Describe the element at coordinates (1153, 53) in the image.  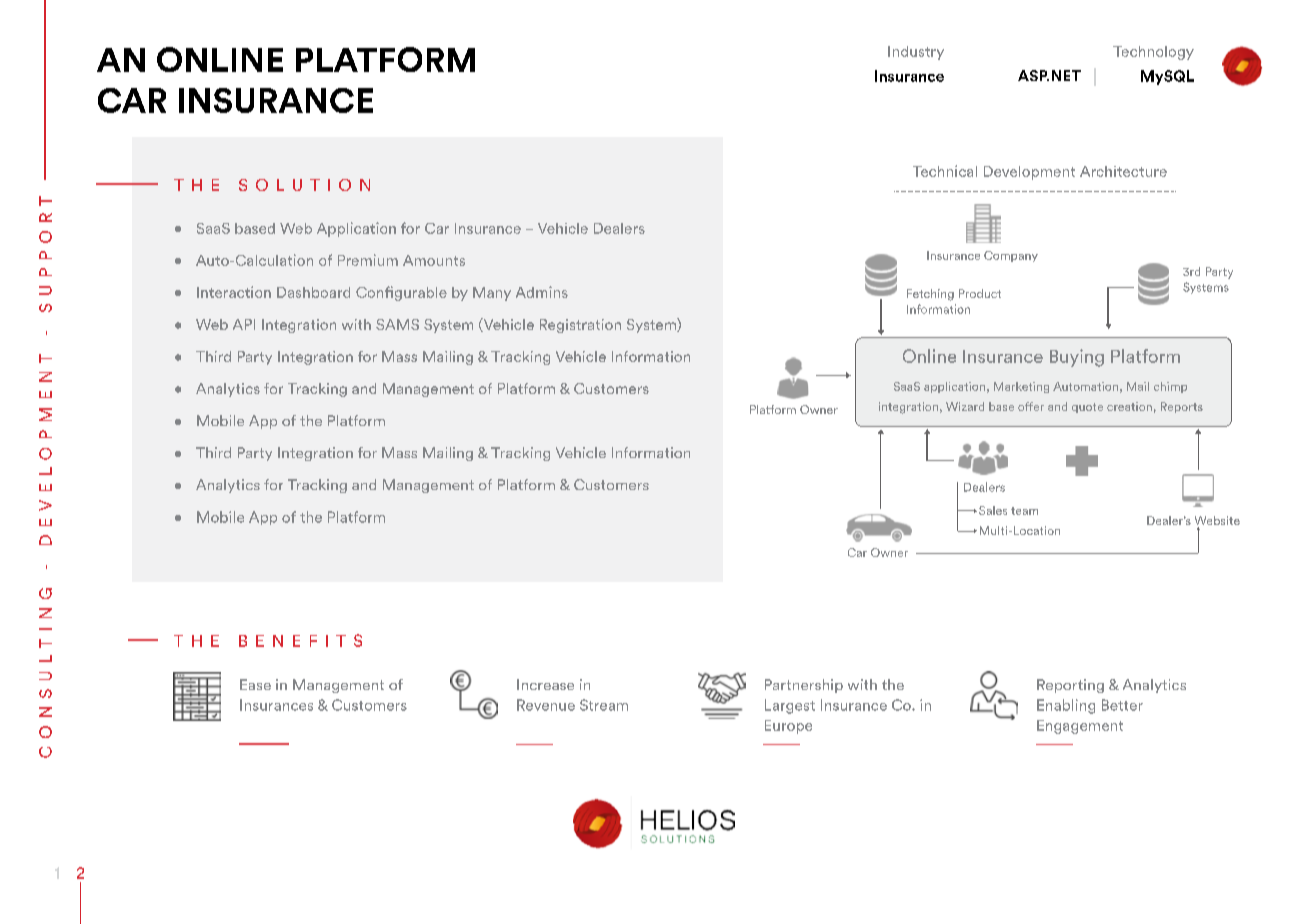
I see `Technology` at that location.
